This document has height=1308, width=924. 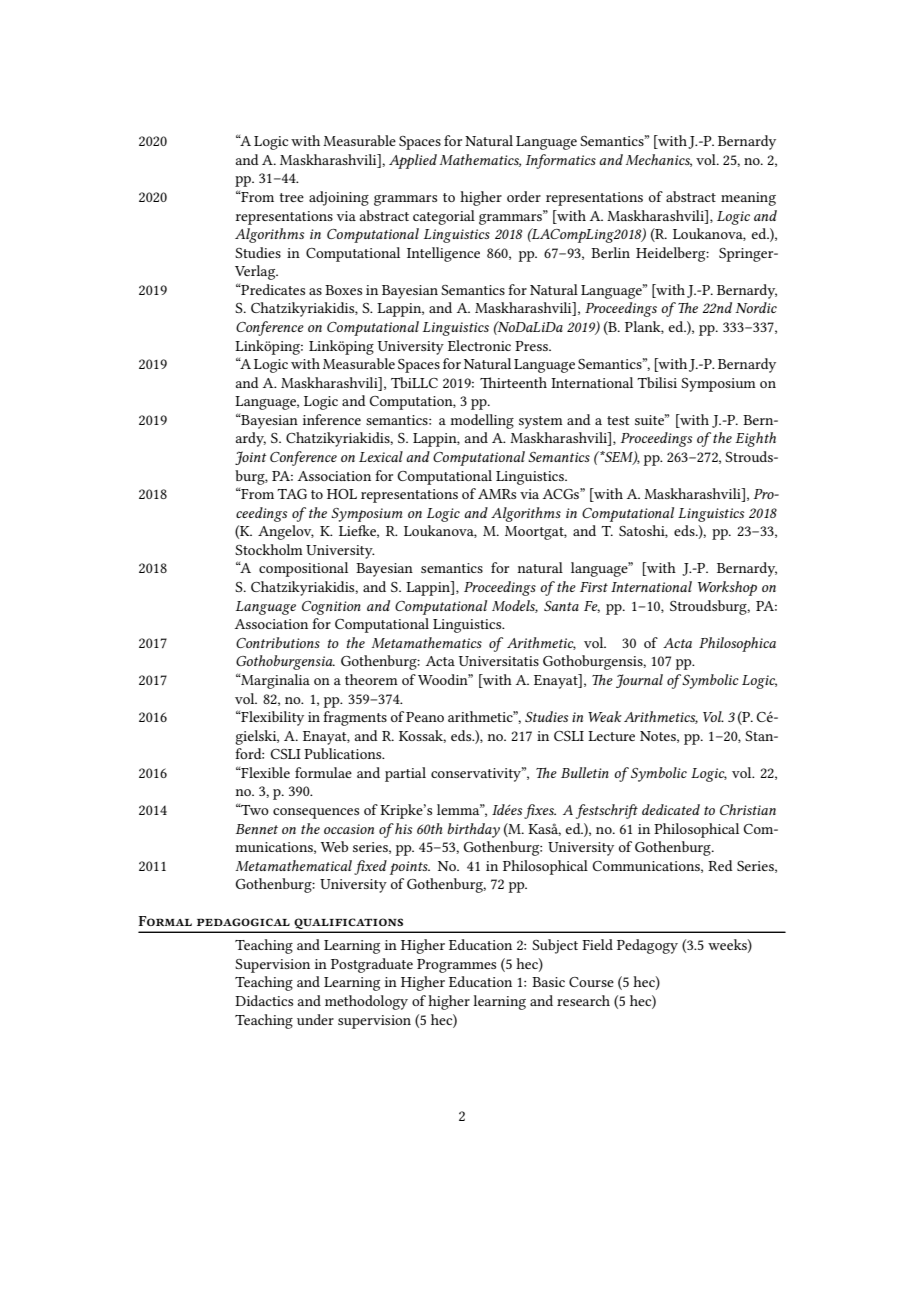 What do you see at coordinates (524, 196) in the document?
I see `order` at bounding box center [524, 196].
